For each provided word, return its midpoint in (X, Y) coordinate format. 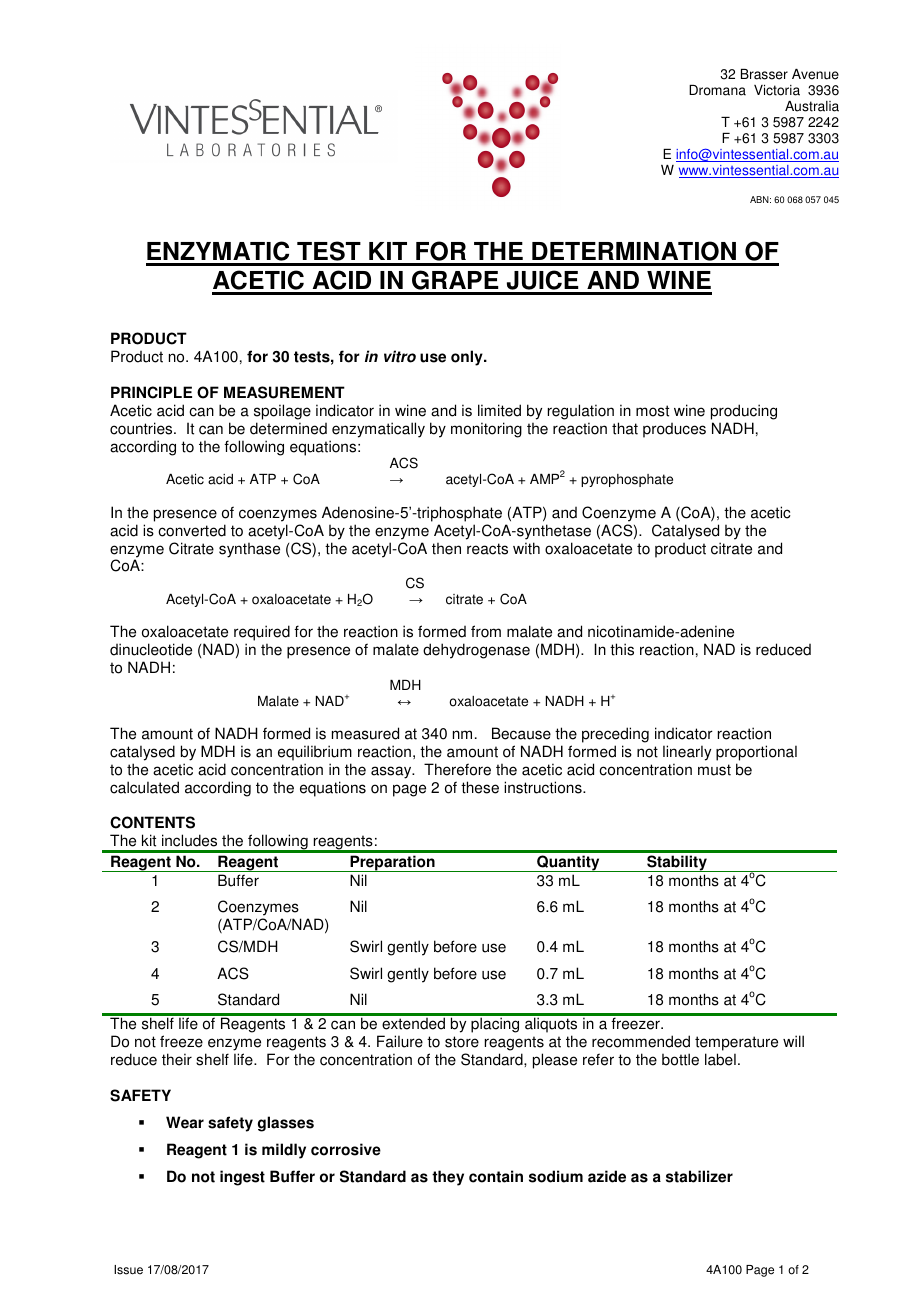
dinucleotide (151, 649)
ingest (242, 1178)
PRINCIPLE (151, 392)
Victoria (777, 90)
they (448, 1178)
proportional (756, 753)
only (468, 358)
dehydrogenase (476, 651)
